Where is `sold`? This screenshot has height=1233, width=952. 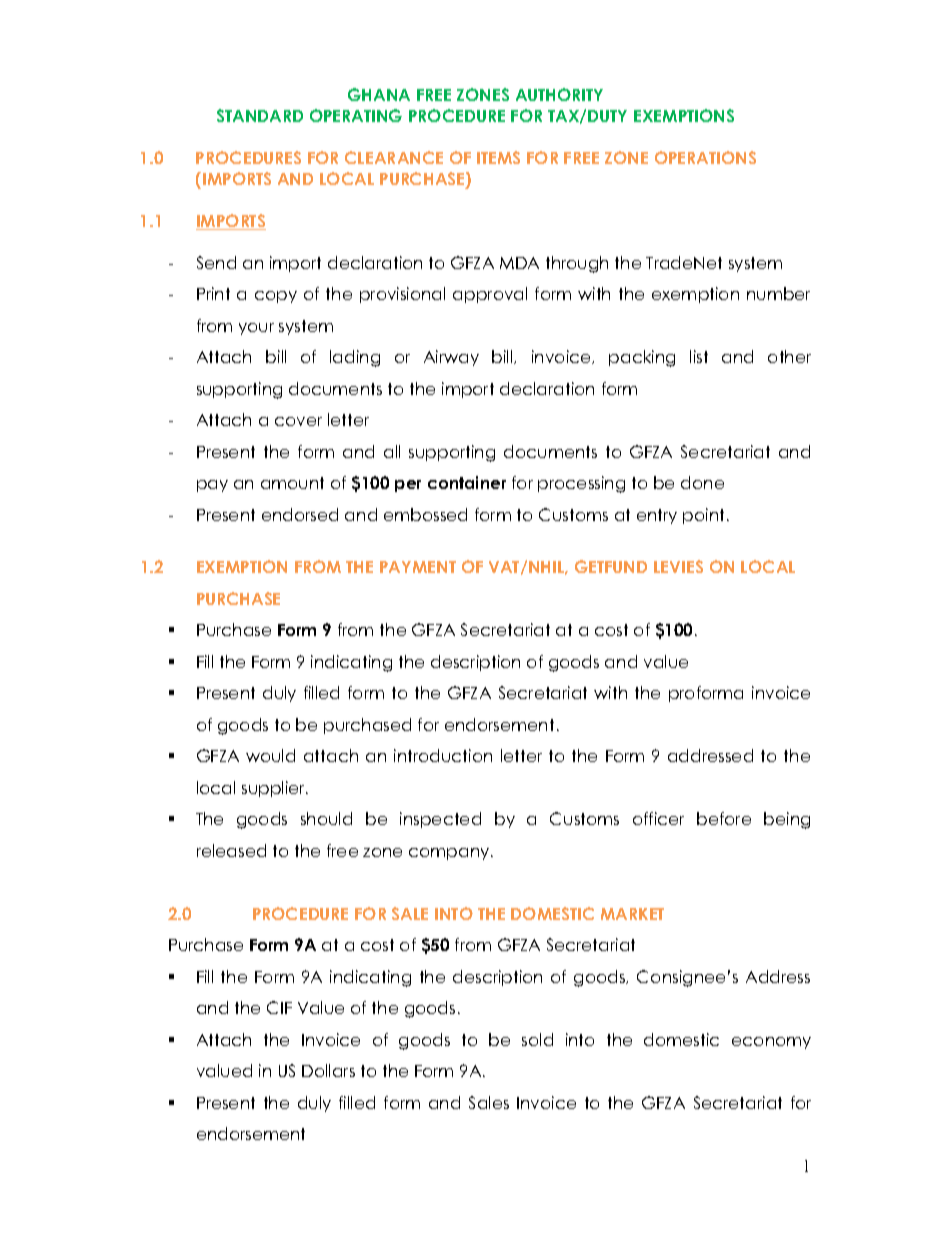 sold is located at coordinates (537, 1039).
